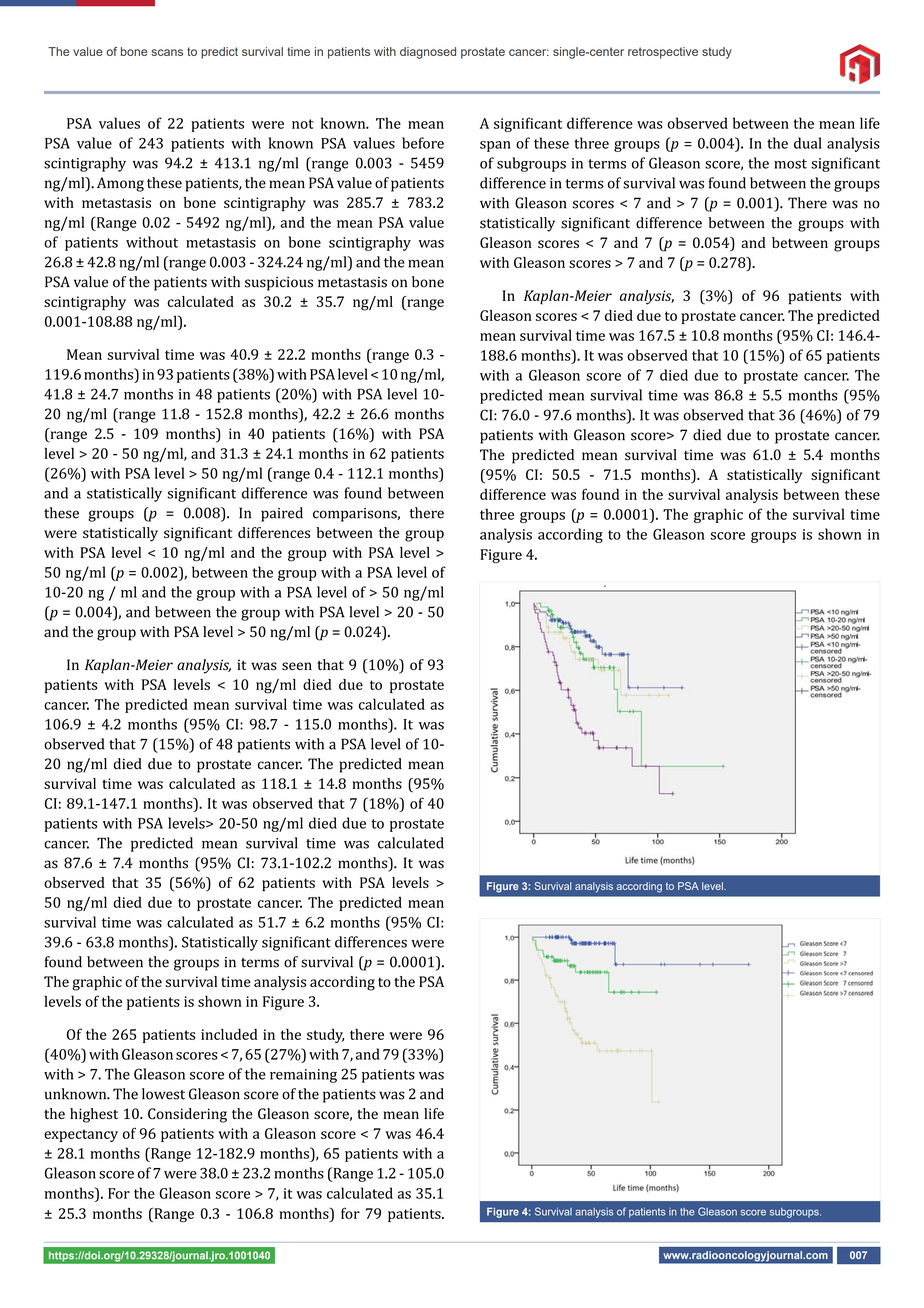 The height and width of the document is (1308, 924). What do you see at coordinates (303, 1076) in the document?
I see `remaining` at bounding box center [303, 1076].
